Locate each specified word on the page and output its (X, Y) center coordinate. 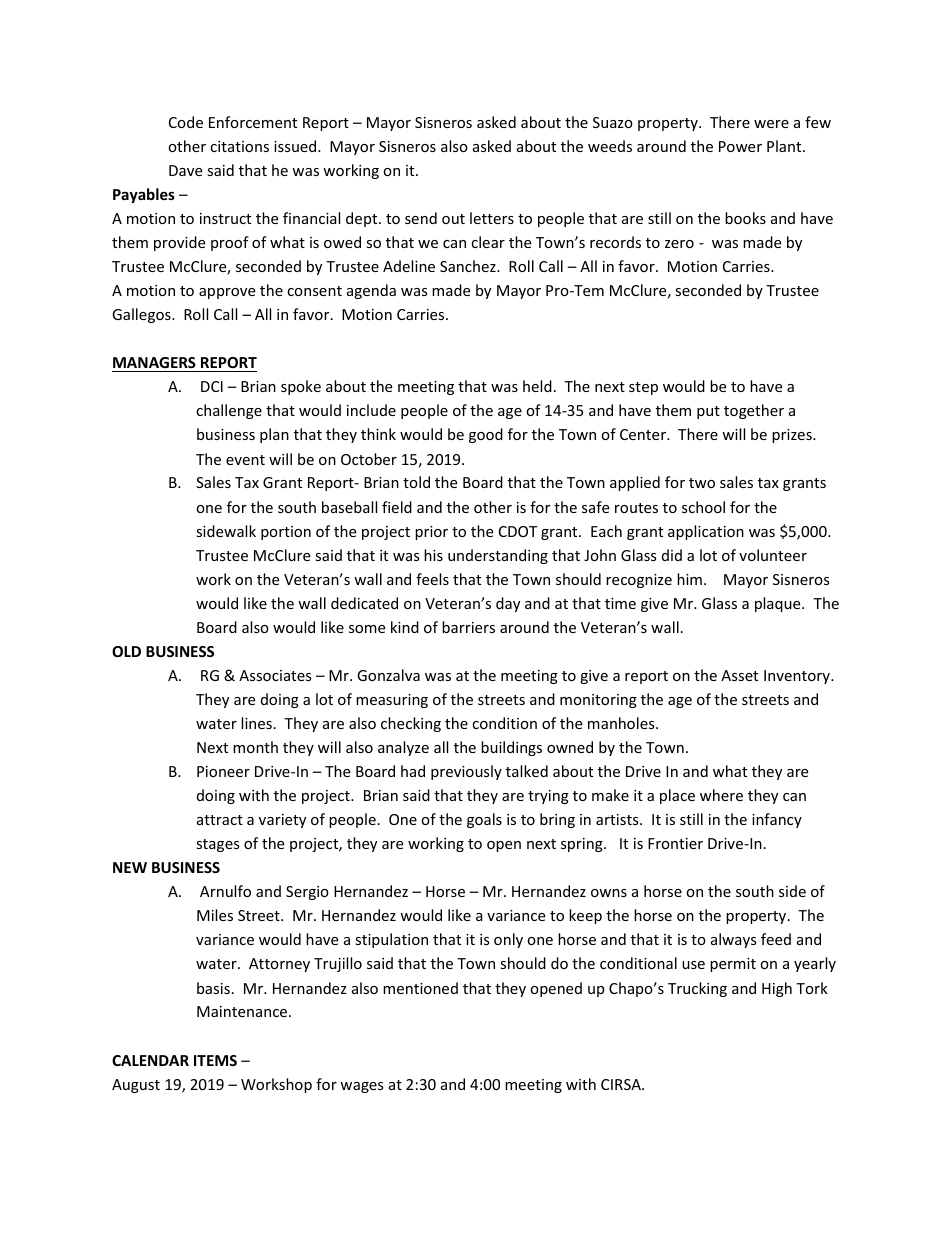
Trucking (697, 989)
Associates (275, 675)
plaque (779, 604)
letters (492, 218)
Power (740, 146)
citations (239, 146)
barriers (468, 627)
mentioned (420, 988)
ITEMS (215, 1060)
